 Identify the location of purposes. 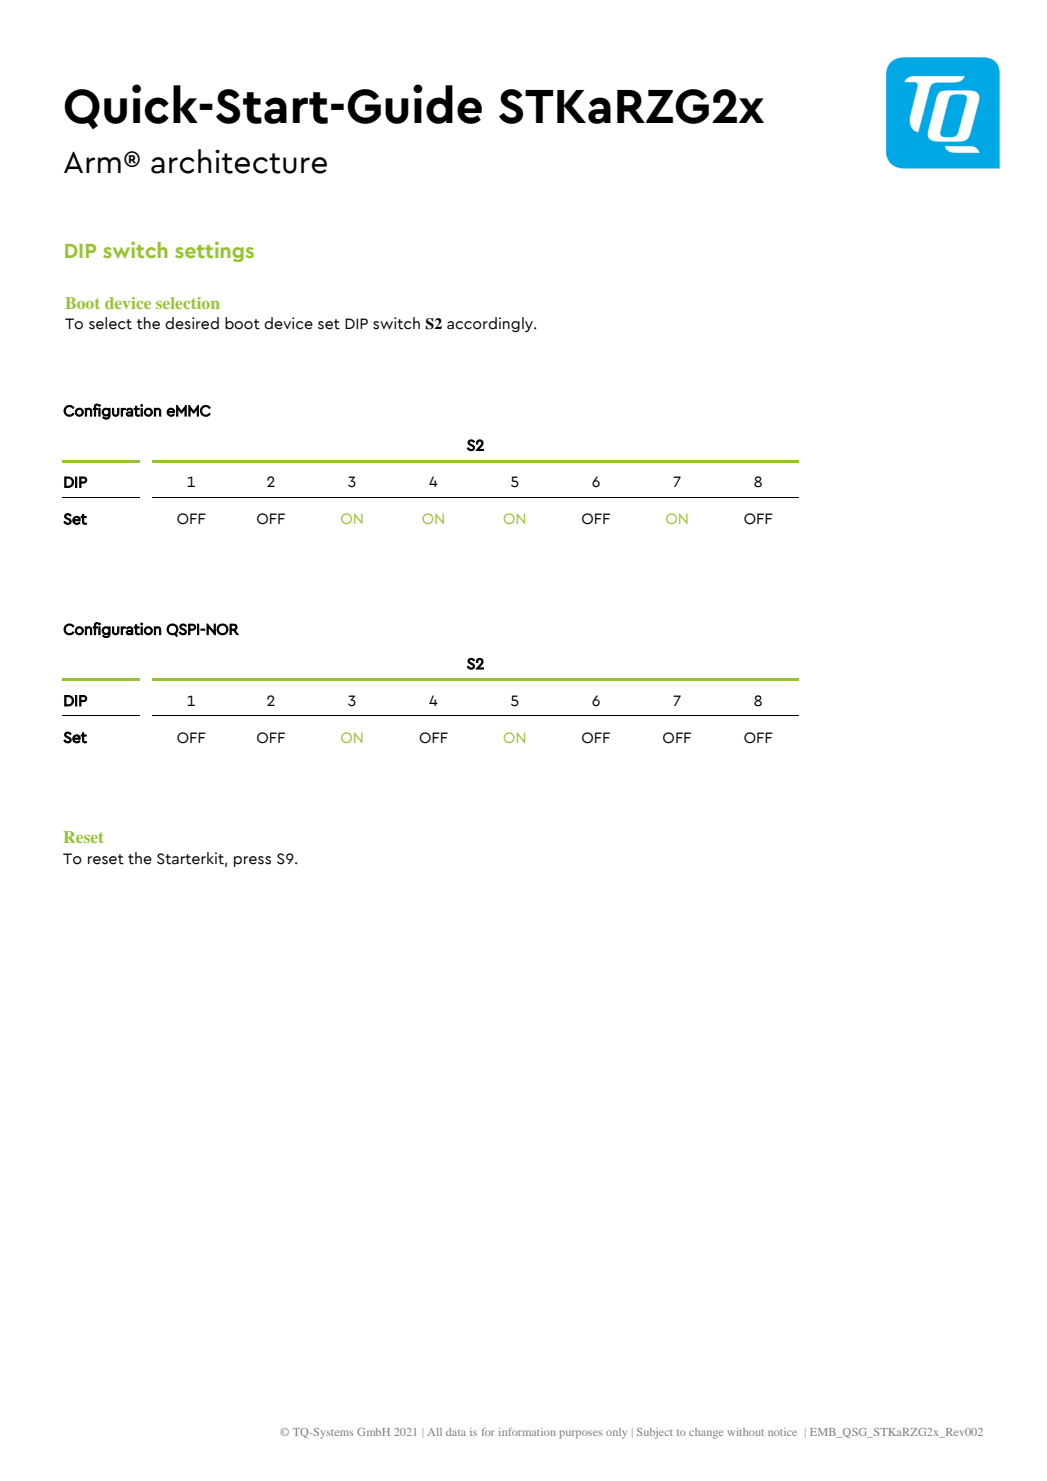
(580, 1434).
